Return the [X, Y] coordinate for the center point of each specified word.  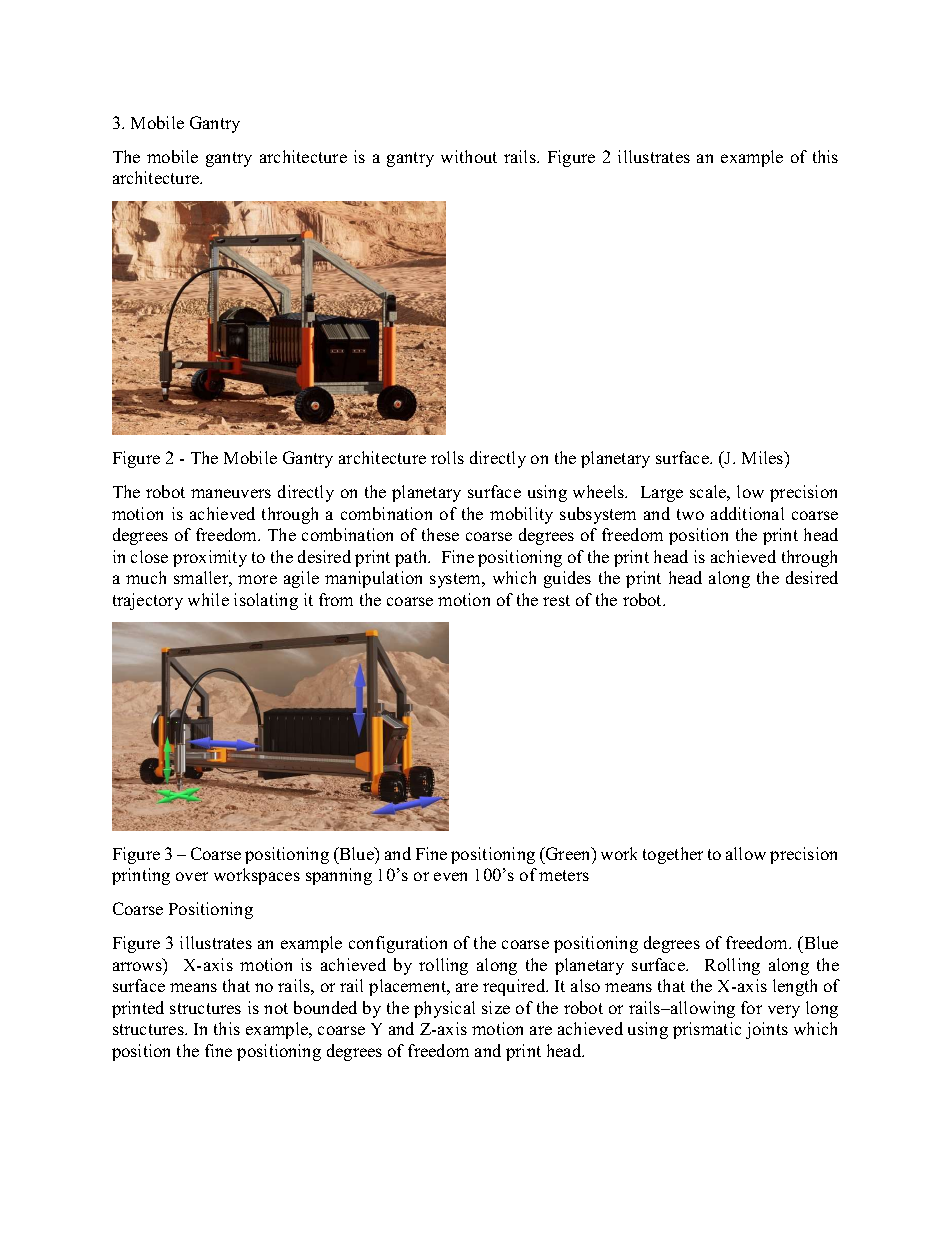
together [673, 855]
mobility [521, 515]
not [276, 1008]
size [496, 1007]
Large [662, 494]
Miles [764, 459]
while [208, 599]
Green [568, 853]
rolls [447, 457]
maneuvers [231, 493]
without [469, 156]
